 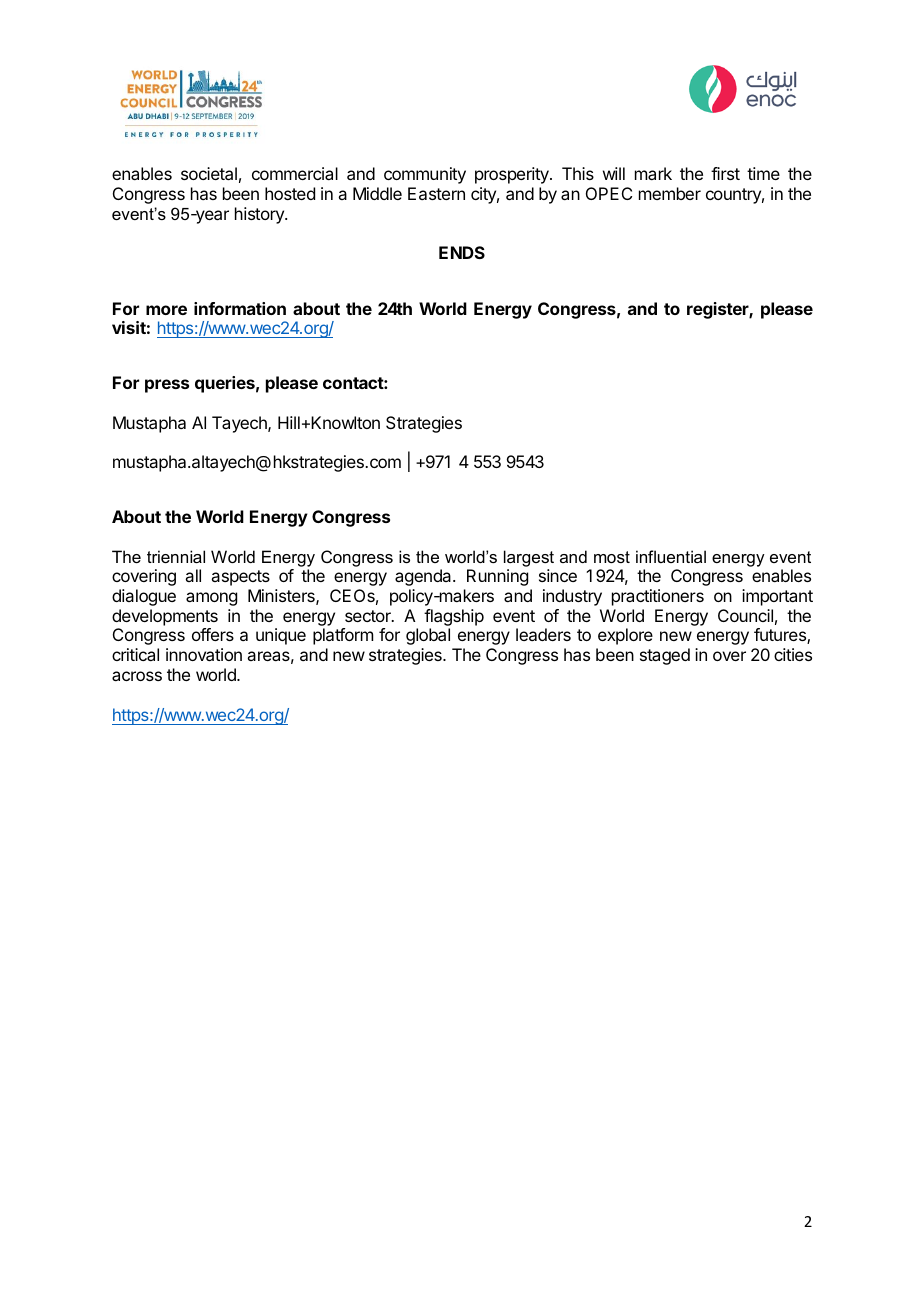 What do you see at coordinates (612, 557) in the screenshot?
I see `most` at bounding box center [612, 557].
